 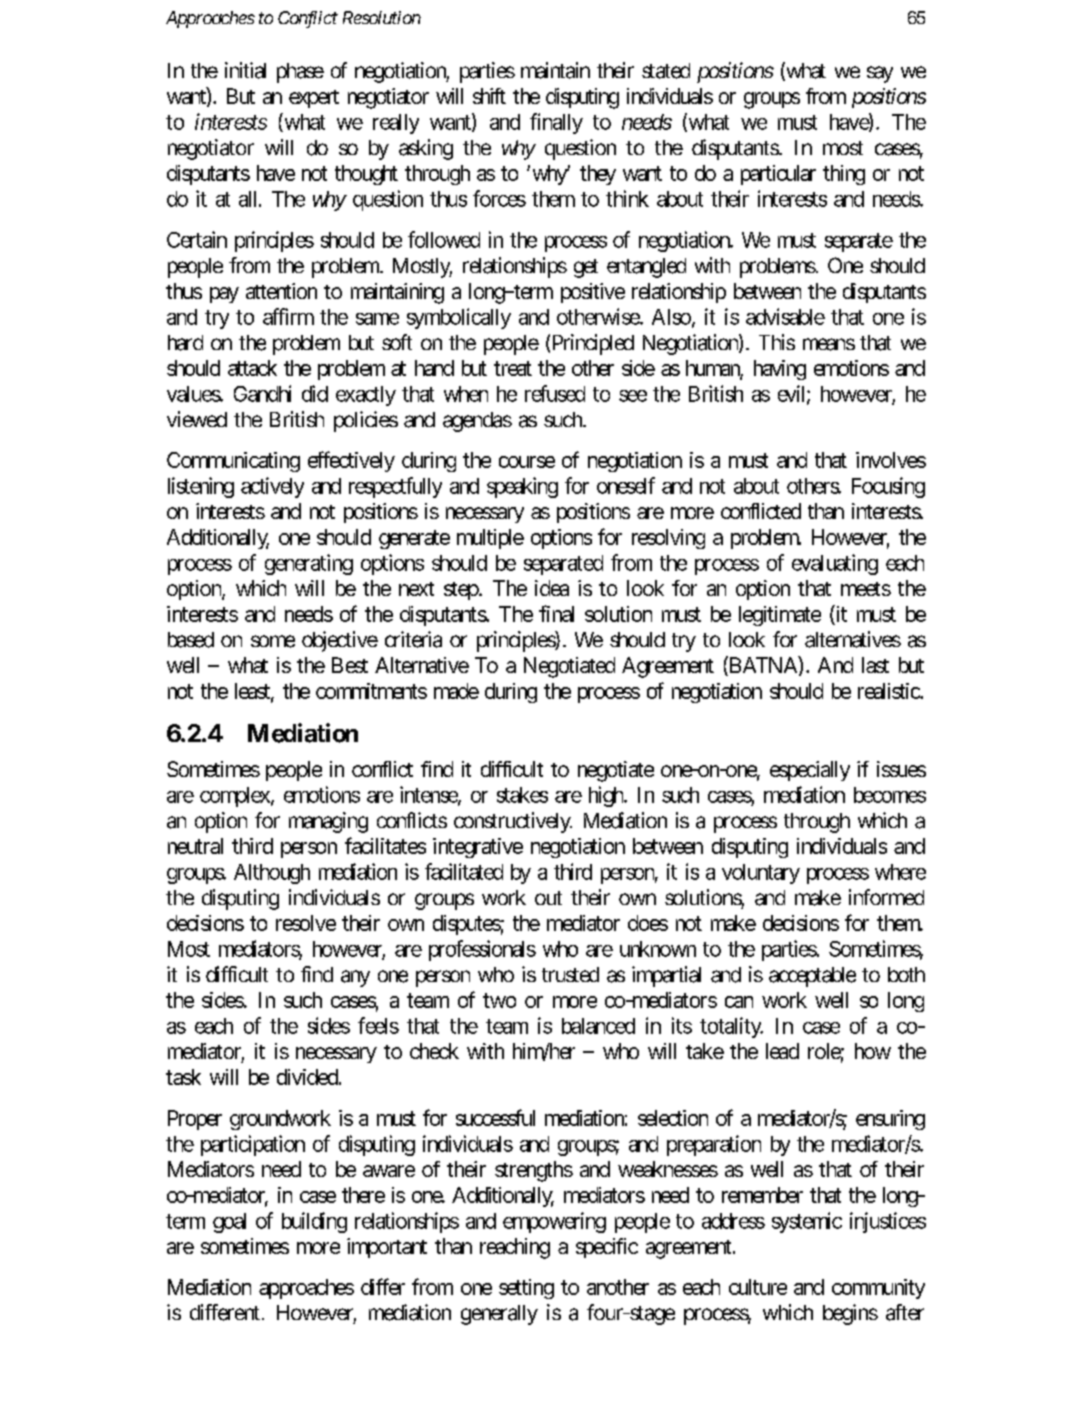 I want to click on affirm, so click(x=288, y=316).
